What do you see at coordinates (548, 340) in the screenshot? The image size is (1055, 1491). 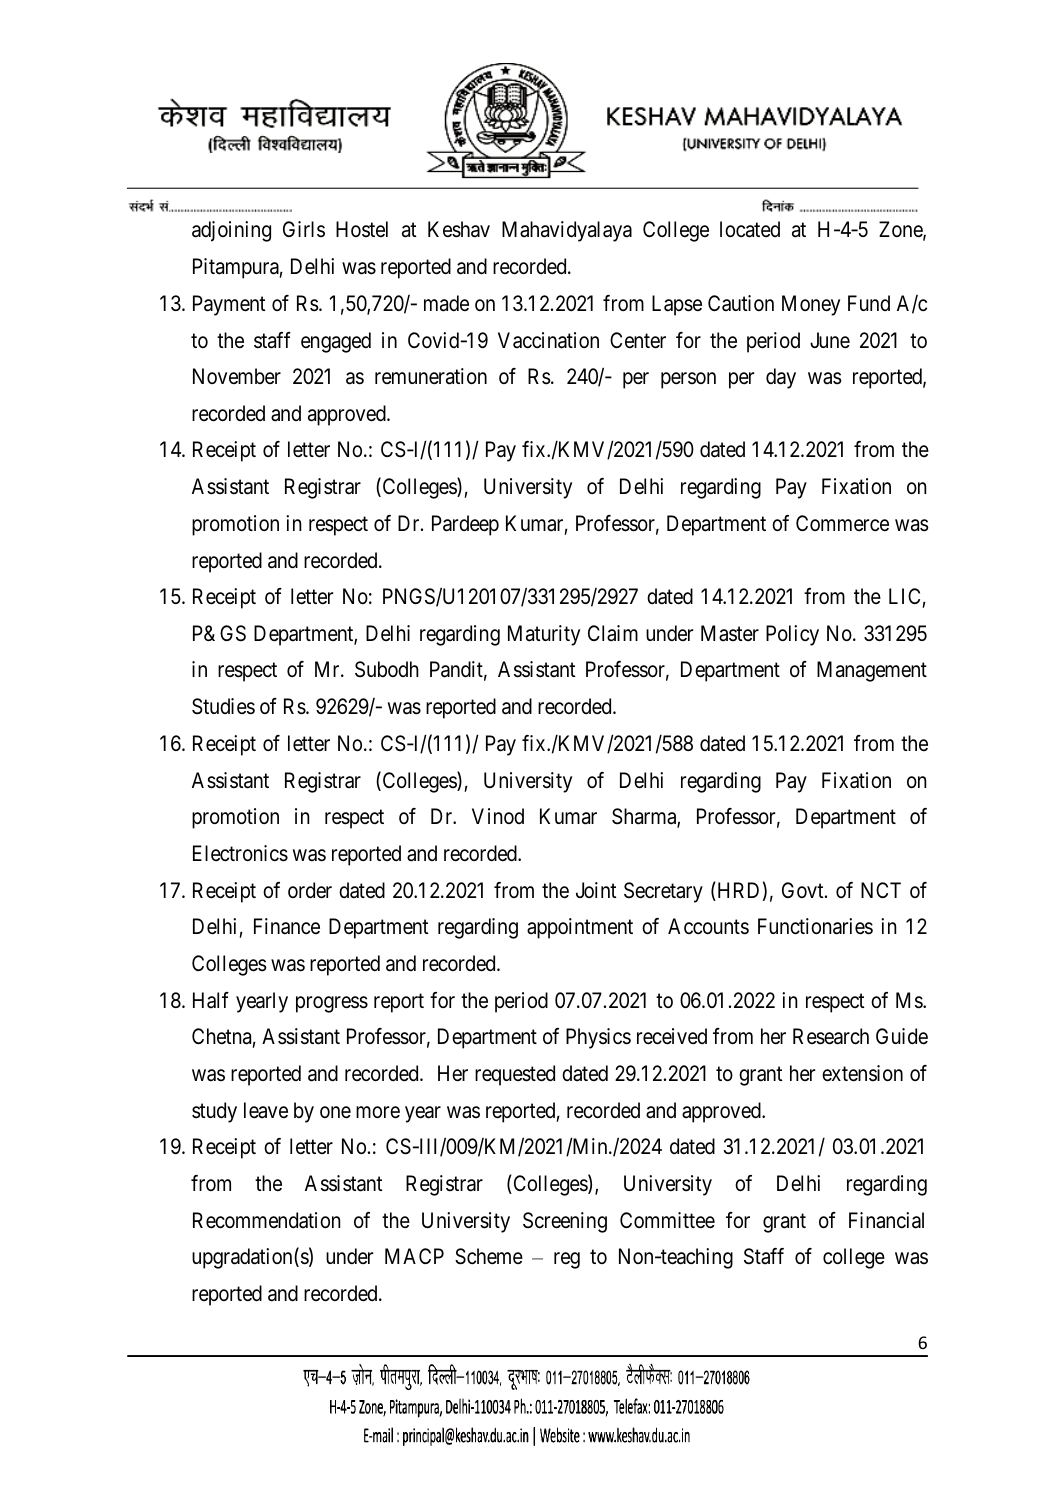 I see `Vaccination` at bounding box center [548, 340].
